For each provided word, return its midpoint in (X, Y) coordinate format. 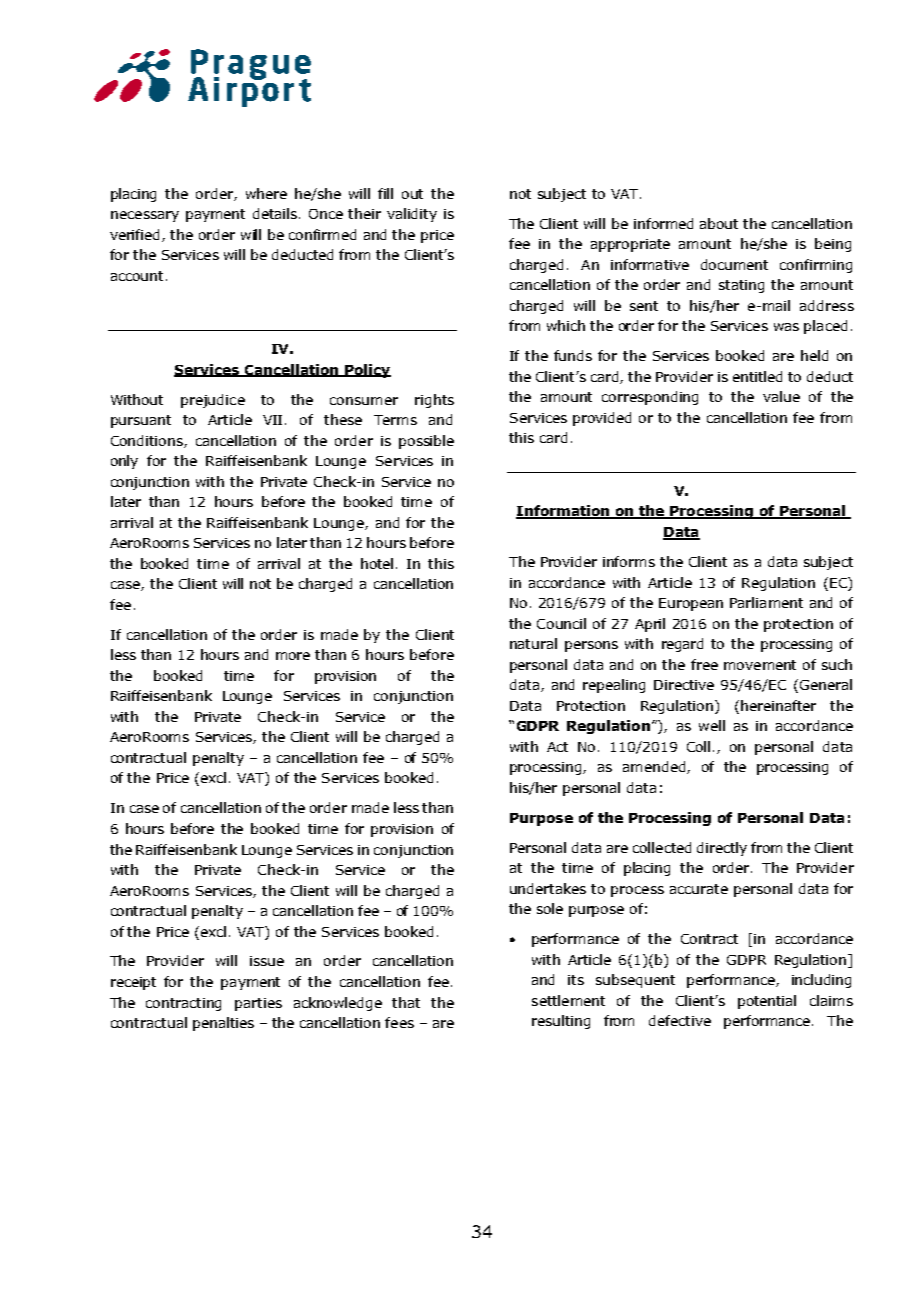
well (712, 725)
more (293, 656)
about (719, 223)
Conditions (148, 441)
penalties (223, 1024)
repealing (614, 686)
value (781, 396)
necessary (145, 216)
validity (412, 215)
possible (426, 442)
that (406, 1002)
